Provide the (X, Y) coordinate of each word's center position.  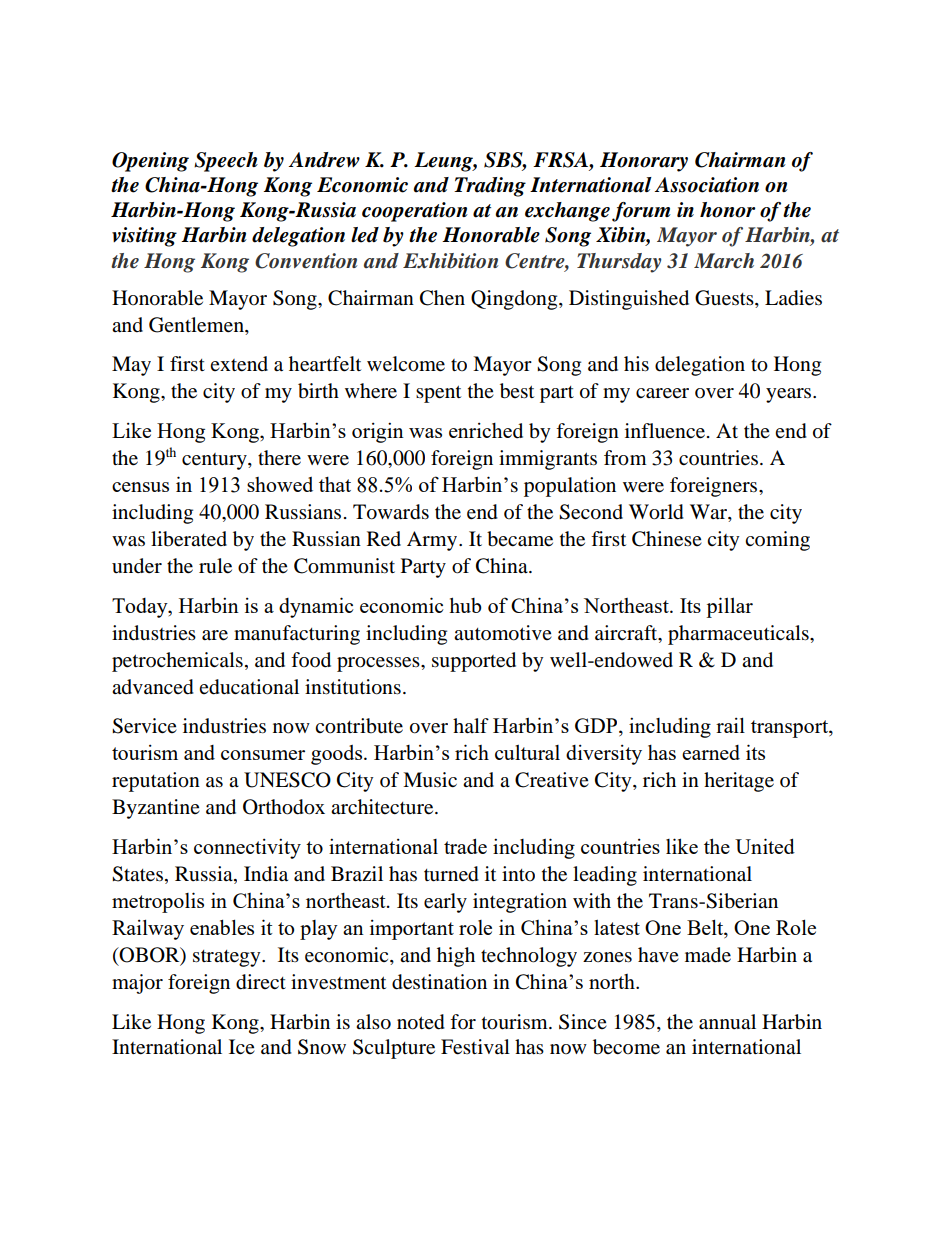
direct (261, 982)
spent (438, 394)
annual (727, 1022)
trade (465, 846)
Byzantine (156, 809)
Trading (490, 187)
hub (465, 605)
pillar (729, 607)
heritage (739, 782)
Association (707, 185)
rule (215, 566)
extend (239, 364)
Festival (475, 1047)
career (662, 393)
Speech (226, 162)
